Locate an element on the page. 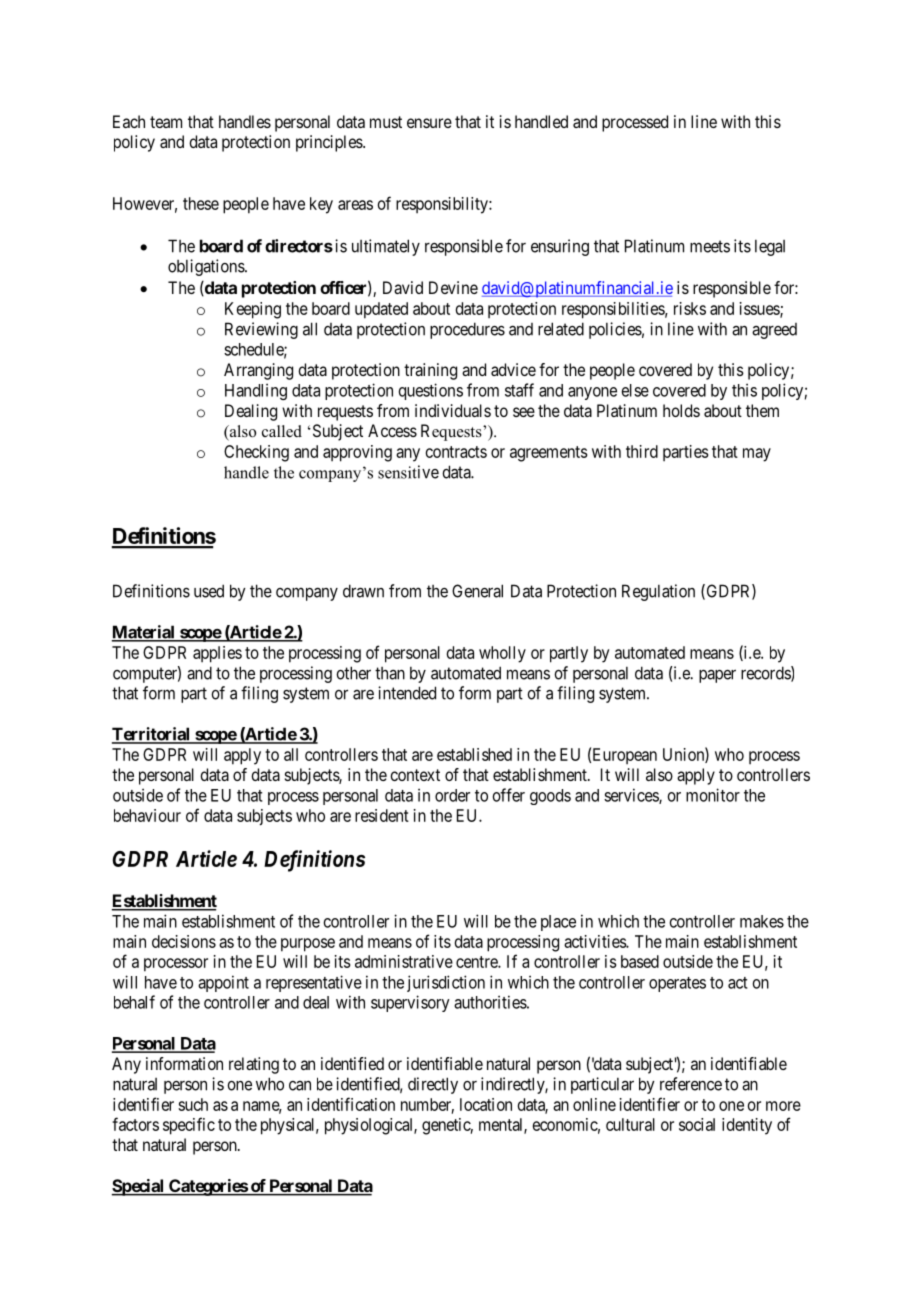  meets is located at coordinates (710, 246).
